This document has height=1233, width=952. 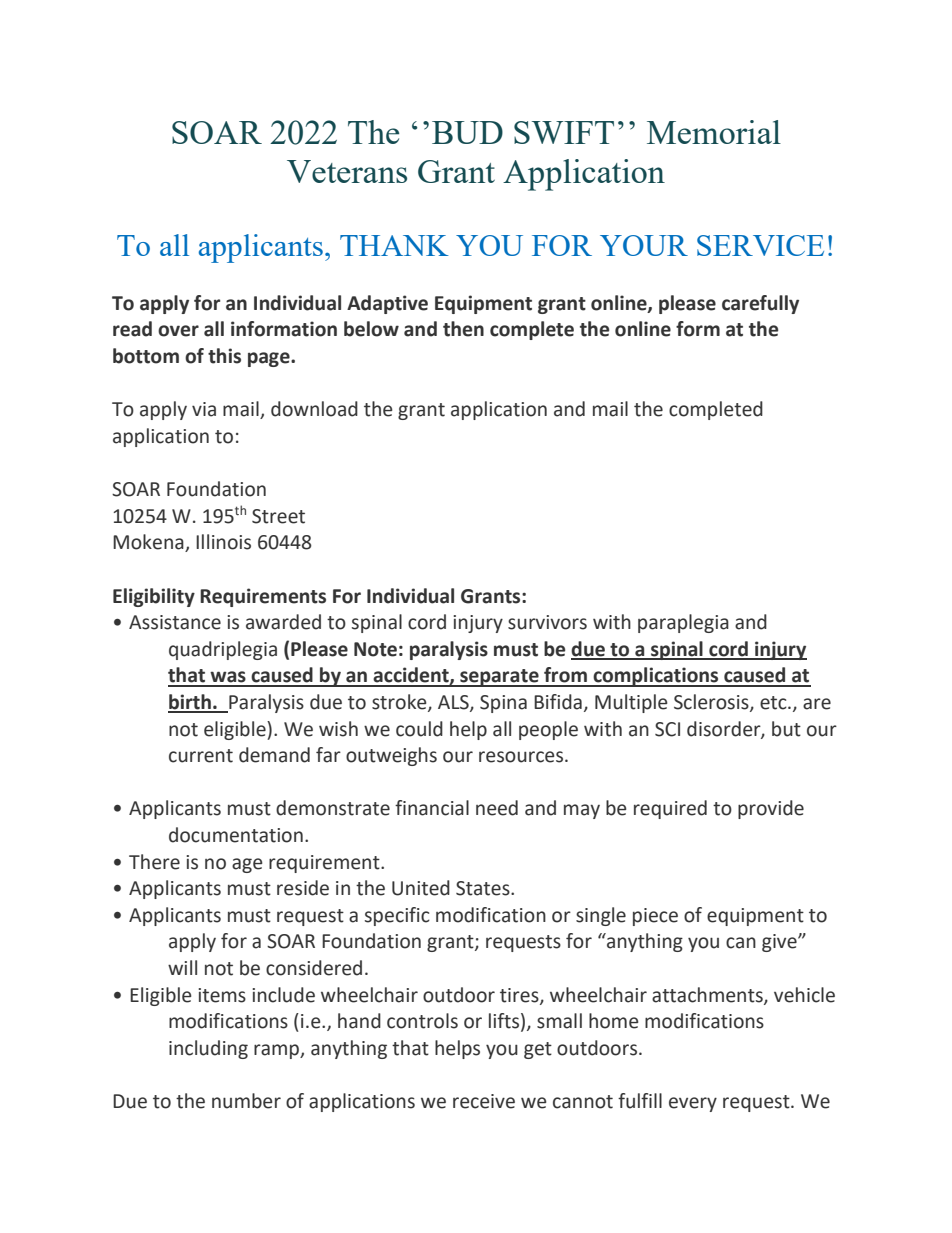 What do you see at coordinates (484, 1101) in the document?
I see `receive` at bounding box center [484, 1101].
